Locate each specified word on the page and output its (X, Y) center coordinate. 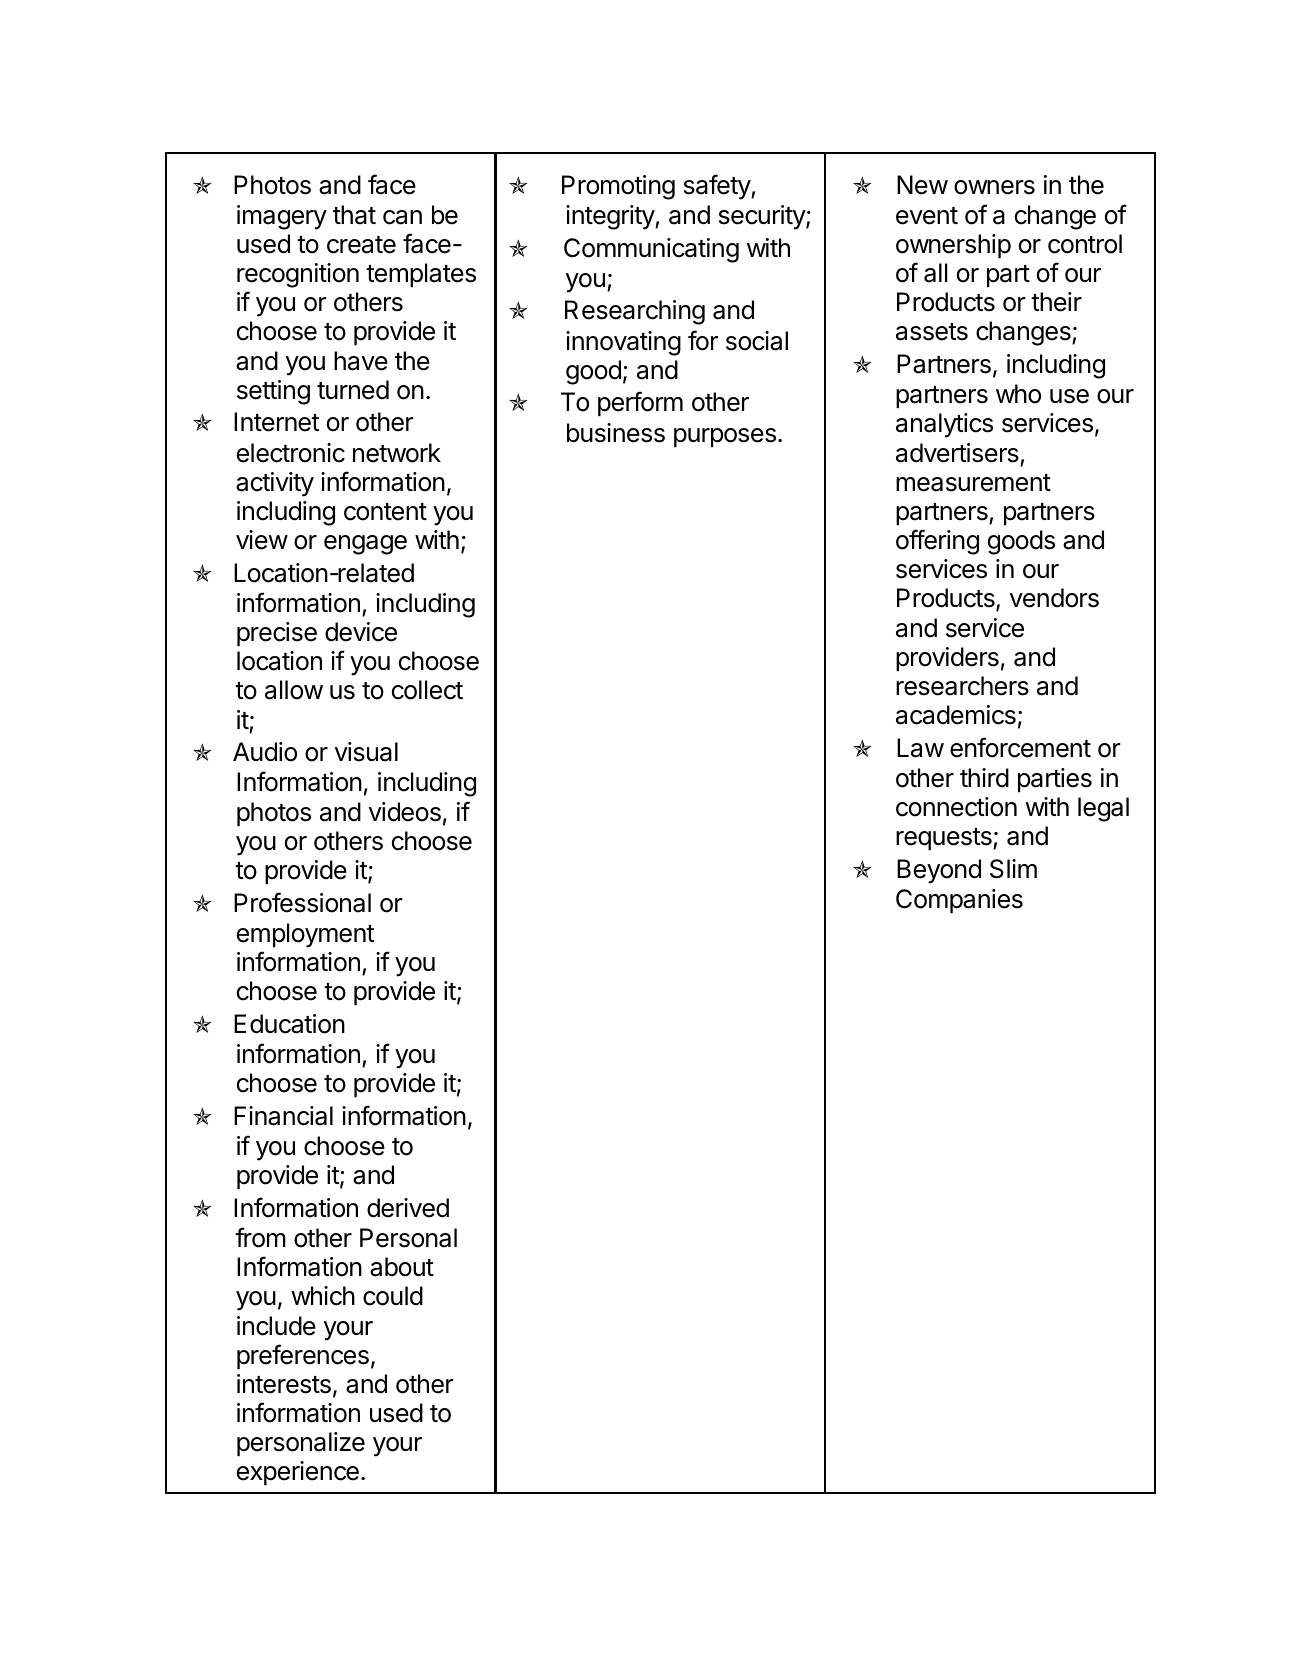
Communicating (651, 250)
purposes (725, 437)
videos (405, 812)
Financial (283, 1116)
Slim (1013, 869)
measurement (973, 483)
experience (298, 1473)
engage (365, 545)
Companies (959, 901)
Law (920, 748)
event (927, 216)
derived (408, 1208)
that (354, 215)
